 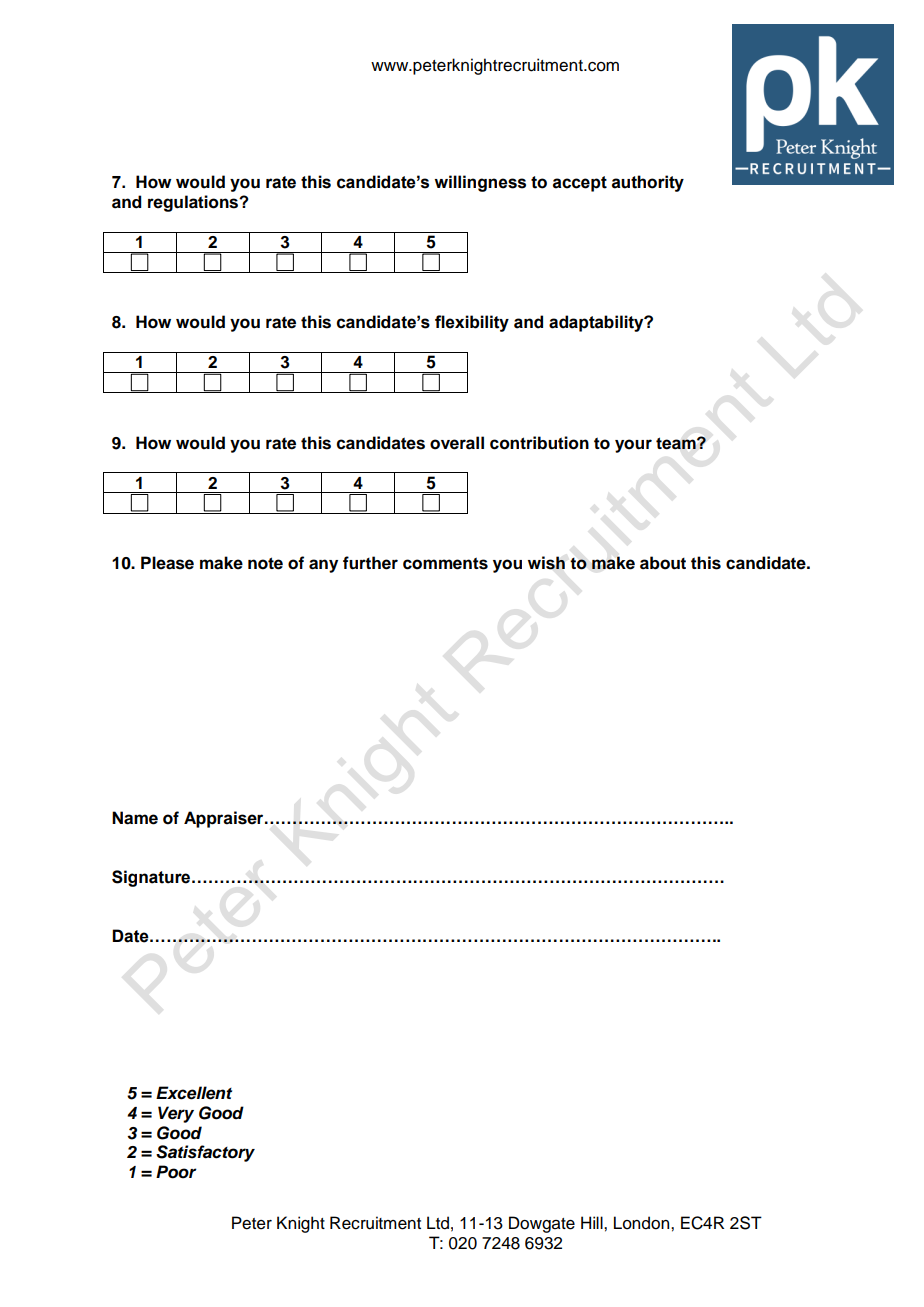 I want to click on willingness, so click(x=480, y=183).
